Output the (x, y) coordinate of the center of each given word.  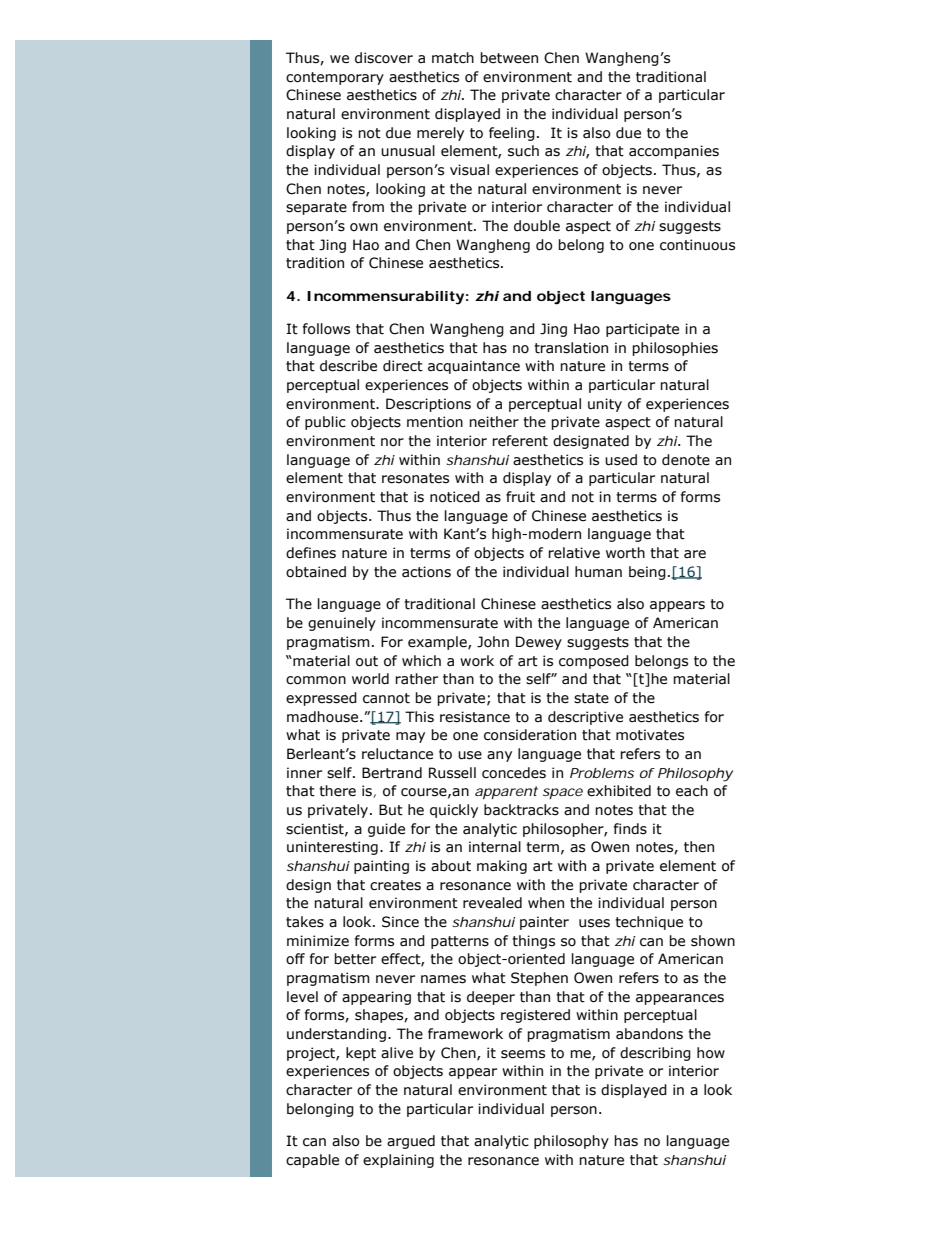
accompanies (674, 152)
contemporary (335, 78)
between (509, 58)
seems (523, 1054)
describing (655, 1054)
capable (312, 1161)
